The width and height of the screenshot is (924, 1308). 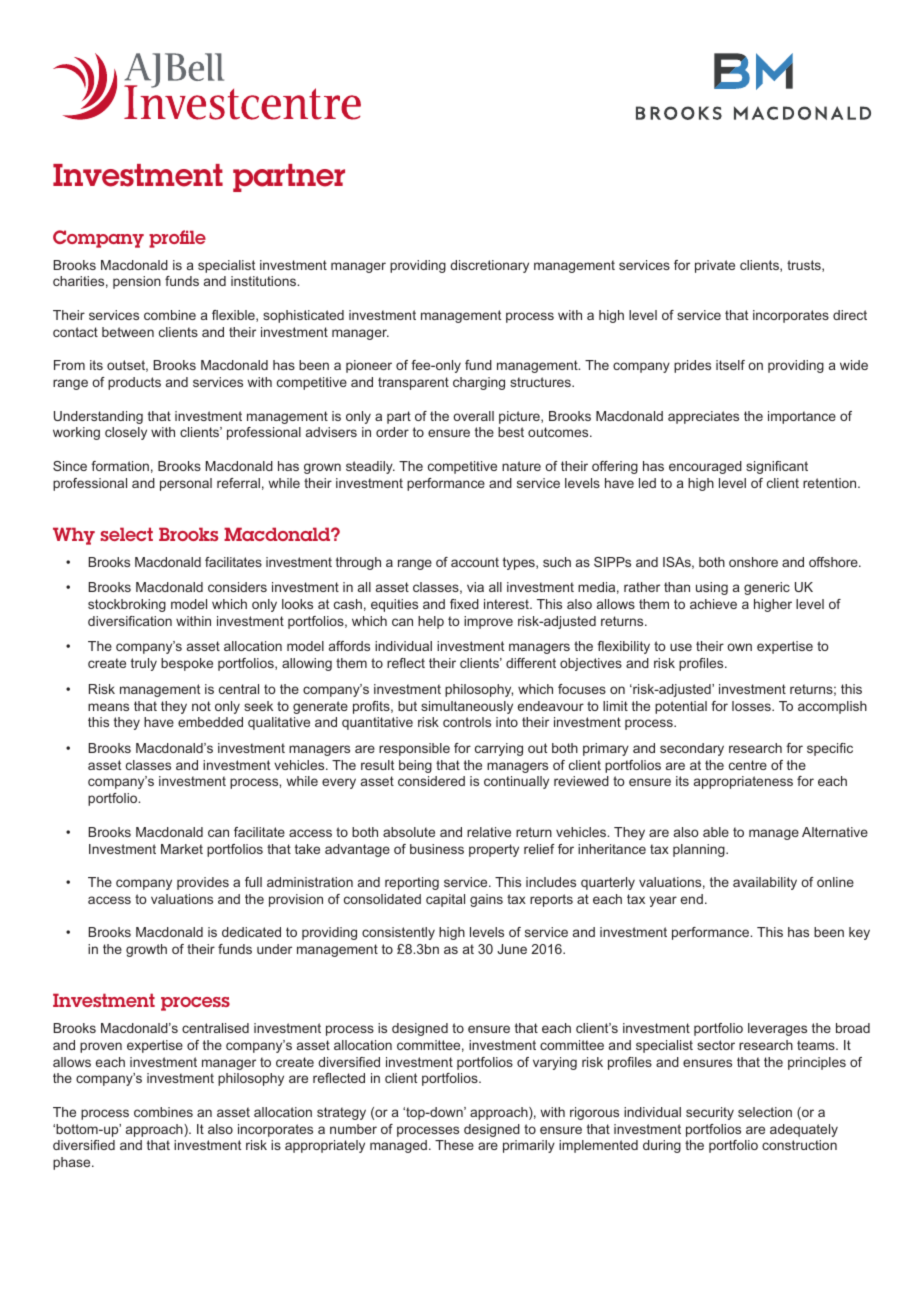 I want to click on discretionary, so click(x=489, y=266).
